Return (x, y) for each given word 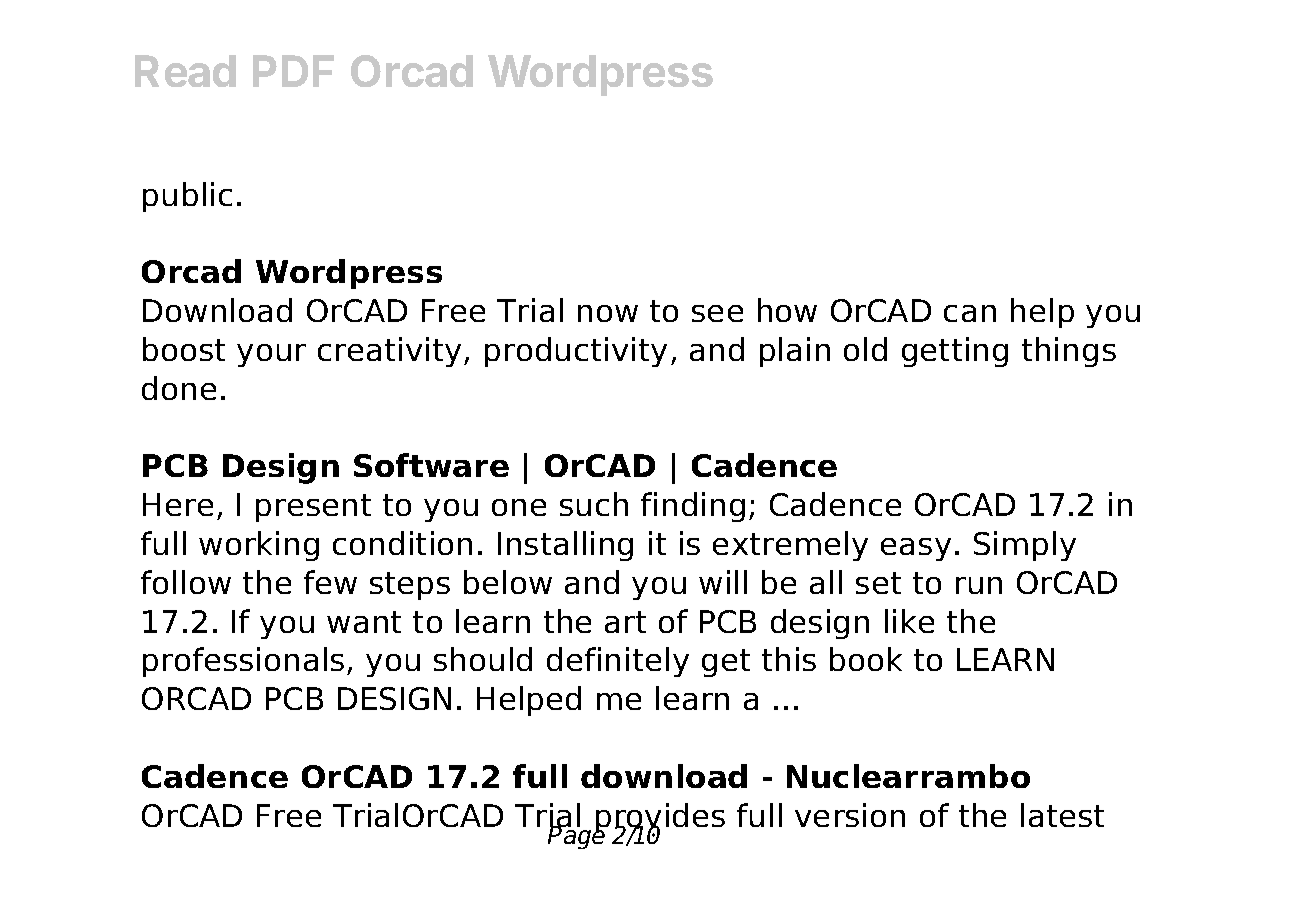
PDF (293, 71)
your (271, 355)
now (608, 313)
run (979, 585)
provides (659, 819)
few (330, 582)
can (970, 313)
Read (185, 71)
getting (955, 352)
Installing (565, 546)
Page (578, 836)
